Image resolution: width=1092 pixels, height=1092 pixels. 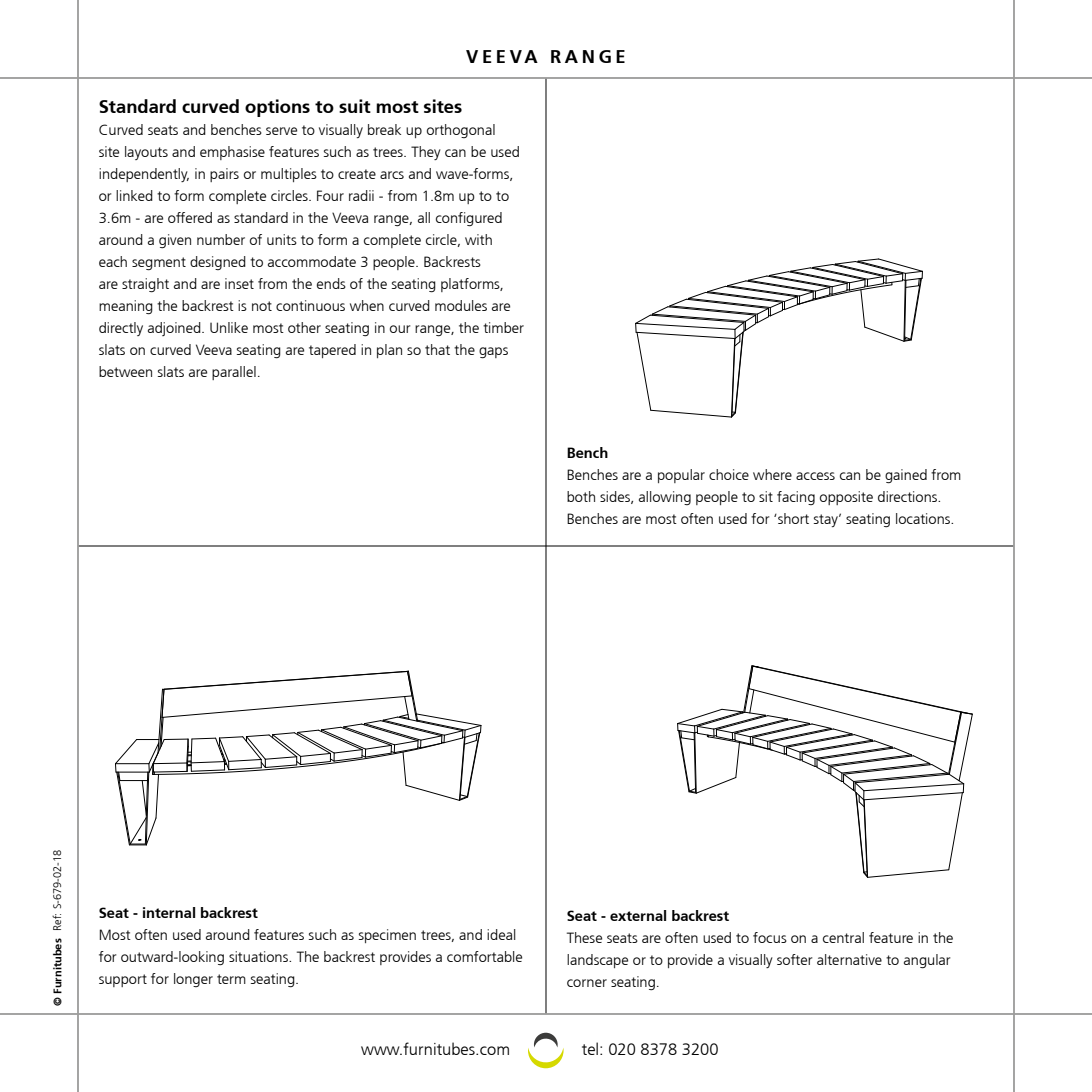 What do you see at coordinates (232, 153) in the image?
I see `emphasise` at bounding box center [232, 153].
